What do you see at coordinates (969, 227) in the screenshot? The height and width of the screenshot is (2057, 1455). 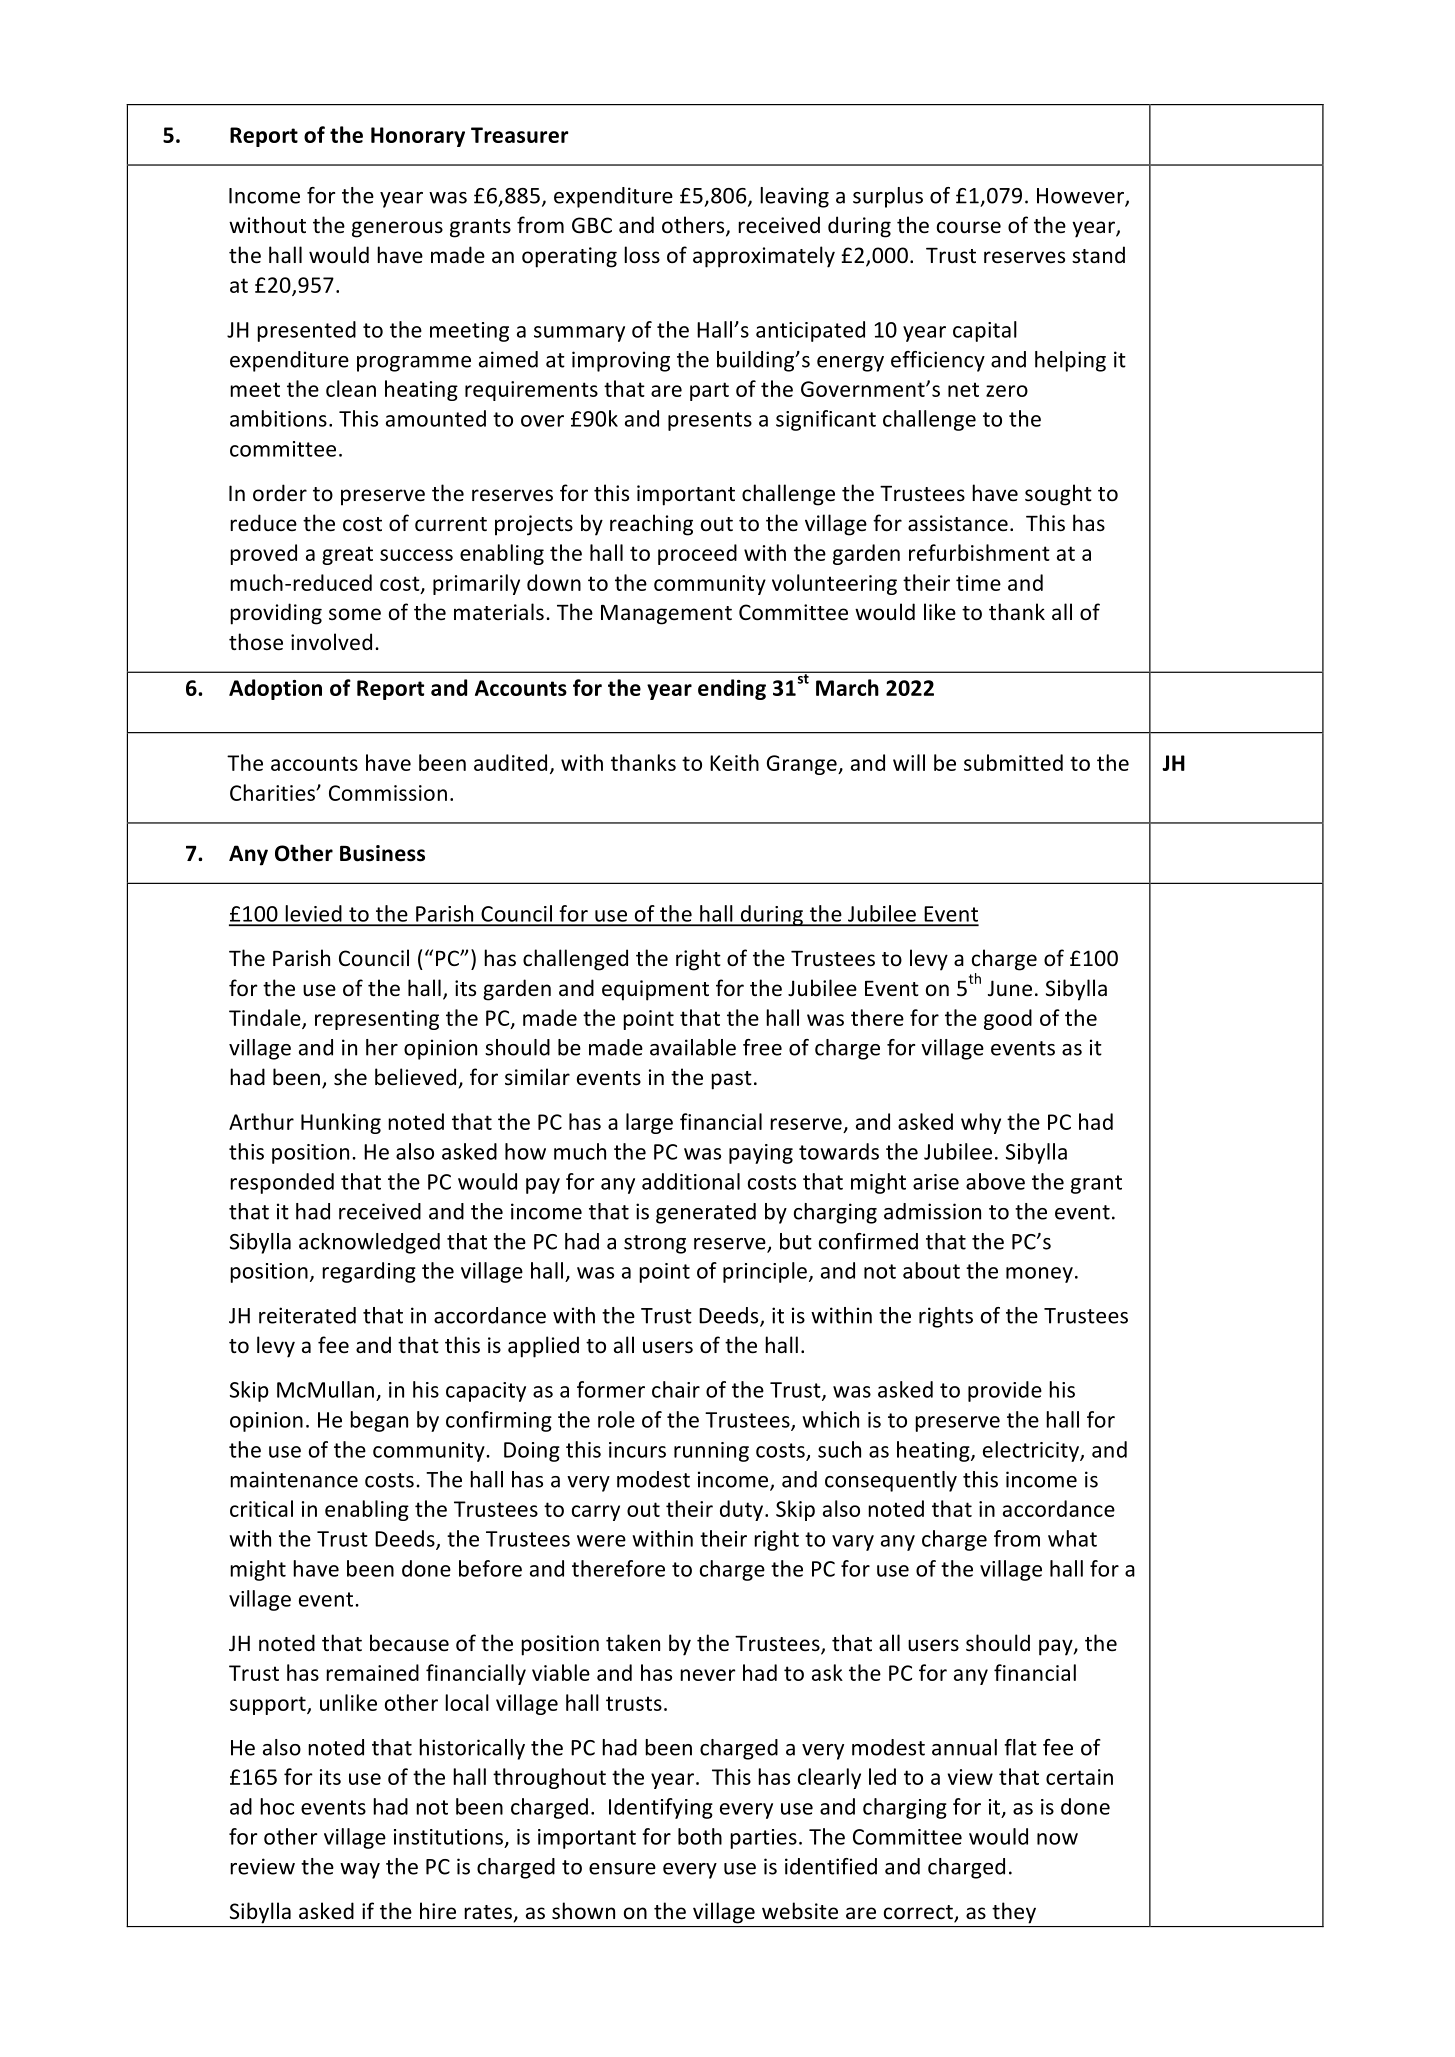 I see `course` at bounding box center [969, 227].
